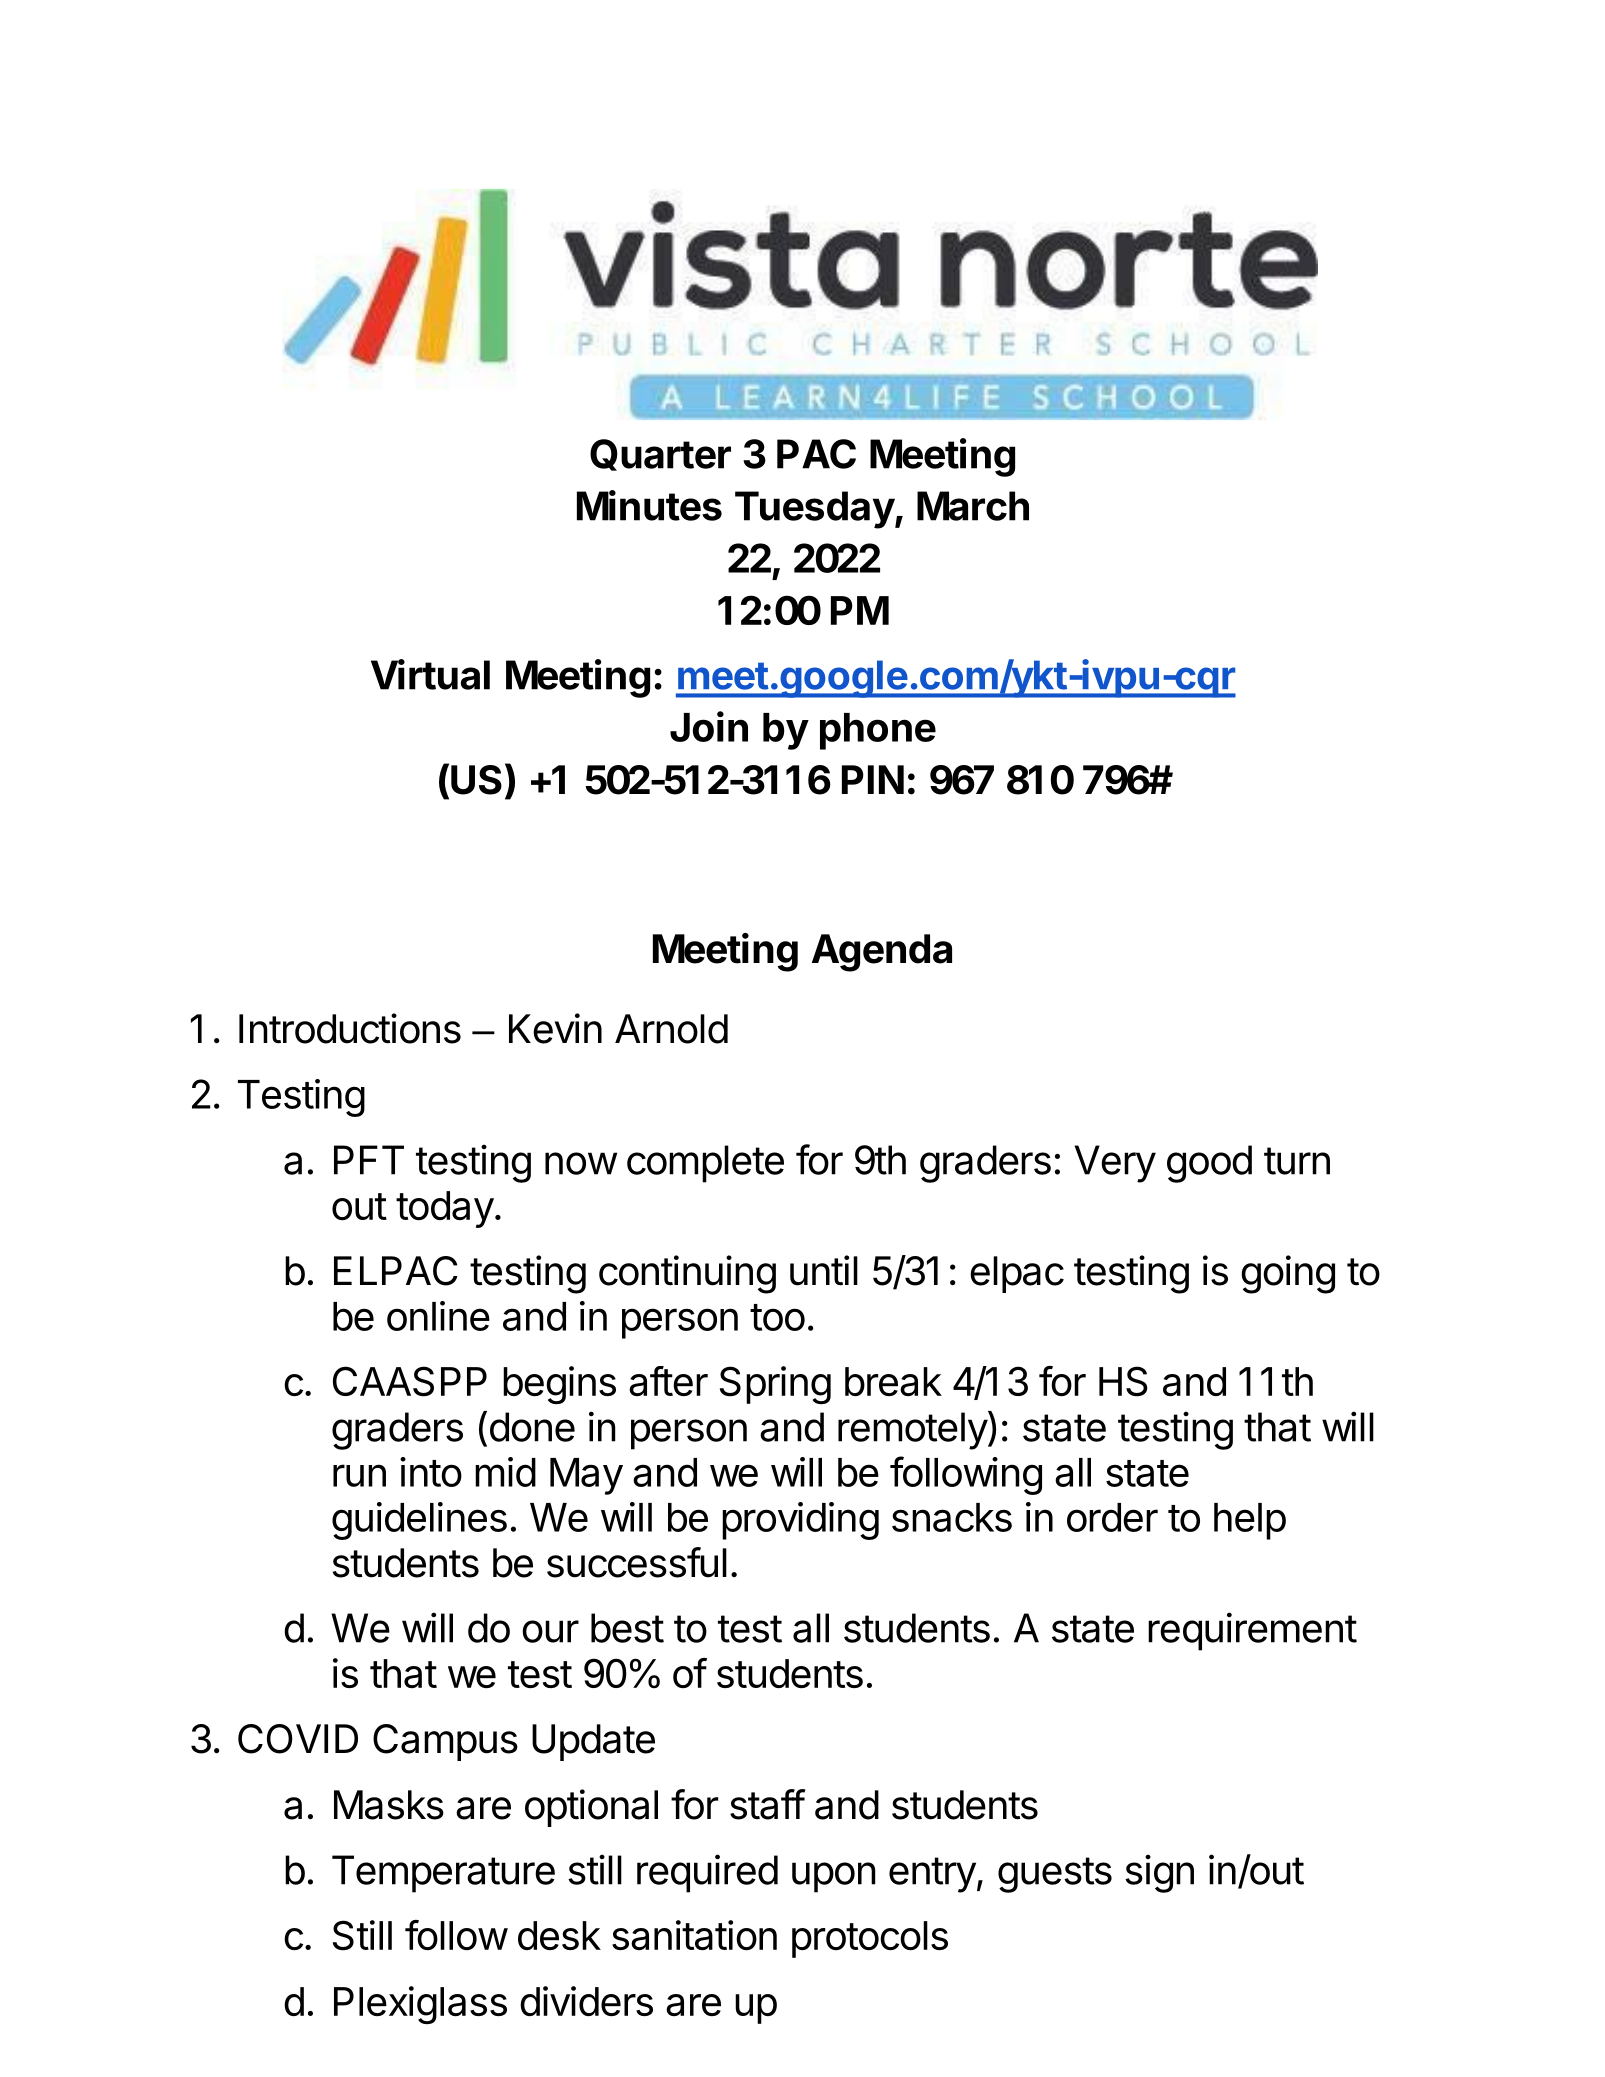 Image resolution: width=1605 pixels, height=2077 pixels. What do you see at coordinates (815, 510) in the image?
I see `Tuesday` at bounding box center [815, 510].
